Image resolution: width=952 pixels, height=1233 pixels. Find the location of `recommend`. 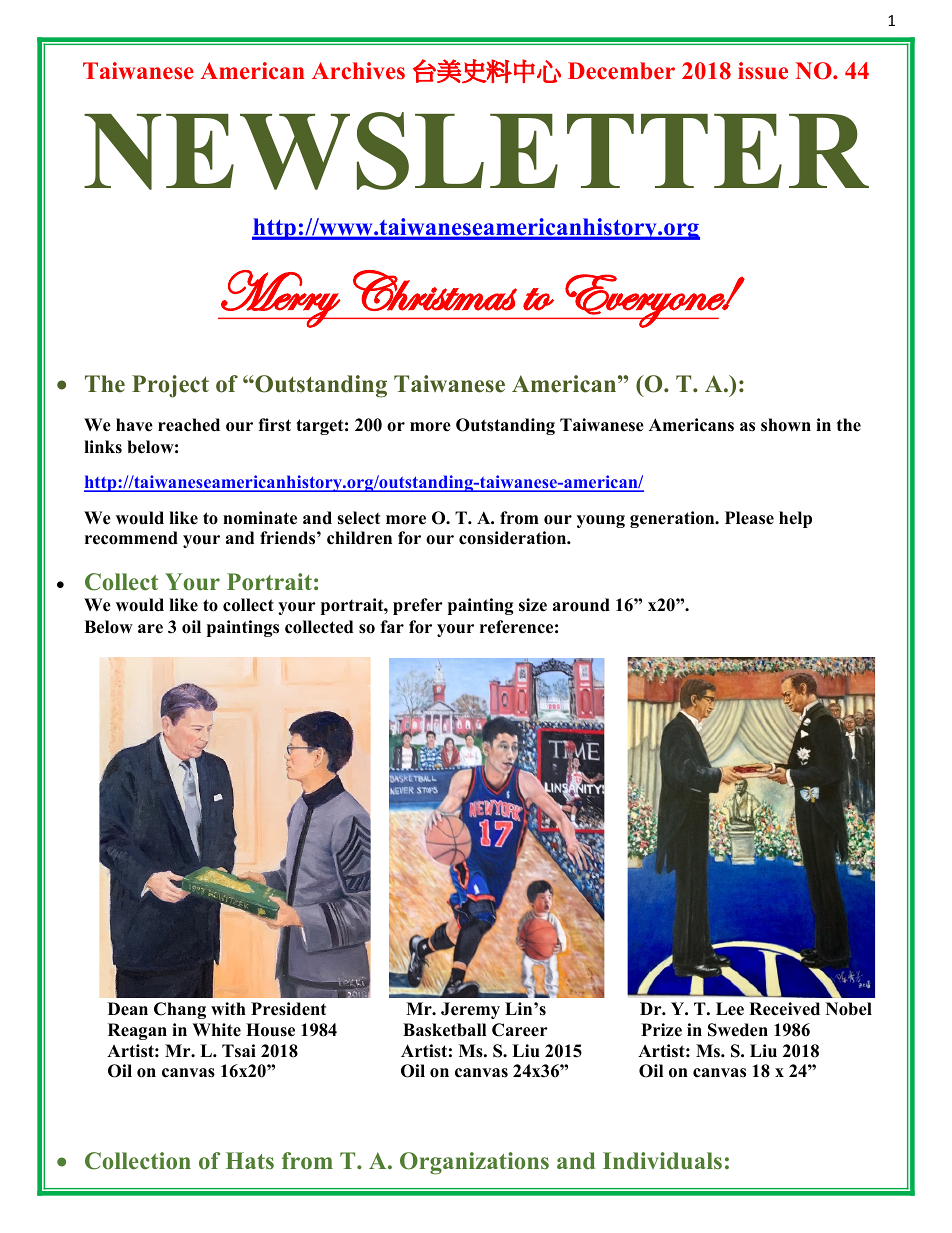

recommend is located at coordinates (131, 538).
